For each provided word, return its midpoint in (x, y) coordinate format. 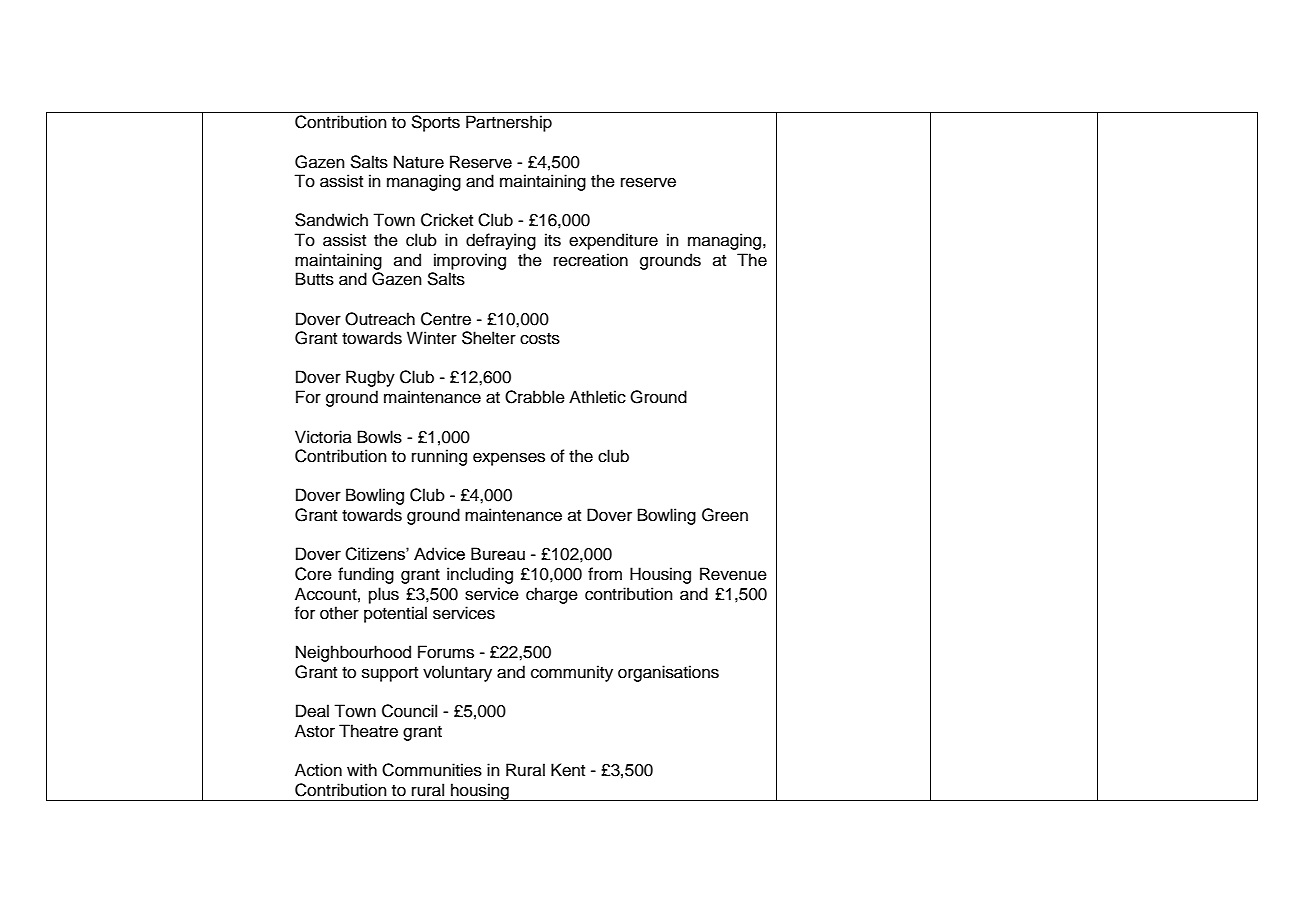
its (553, 240)
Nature (419, 162)
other (339, 613)
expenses (509, 459)
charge (552, 595)
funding (366, 575)
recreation (591, 260)
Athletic (597, 397)
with (362, 769)
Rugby (370, 378)
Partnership (509, 123)
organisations (668, 673)
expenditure (613, 241)
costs (540, 339)
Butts (315, 279)
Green (725, 515)
